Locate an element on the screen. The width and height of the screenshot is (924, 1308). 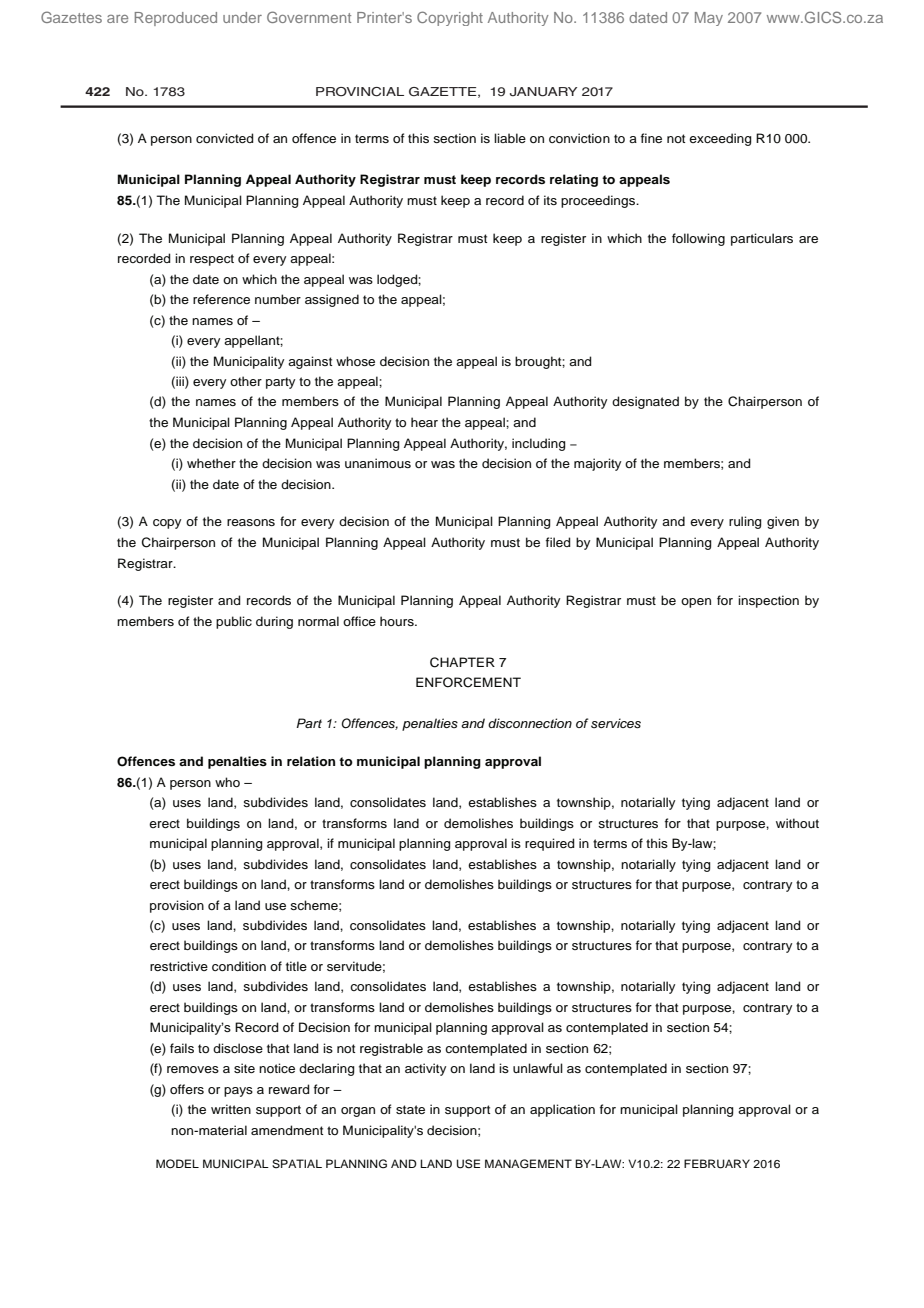
FEBRUARY is located at coordinates (717, 1164).
